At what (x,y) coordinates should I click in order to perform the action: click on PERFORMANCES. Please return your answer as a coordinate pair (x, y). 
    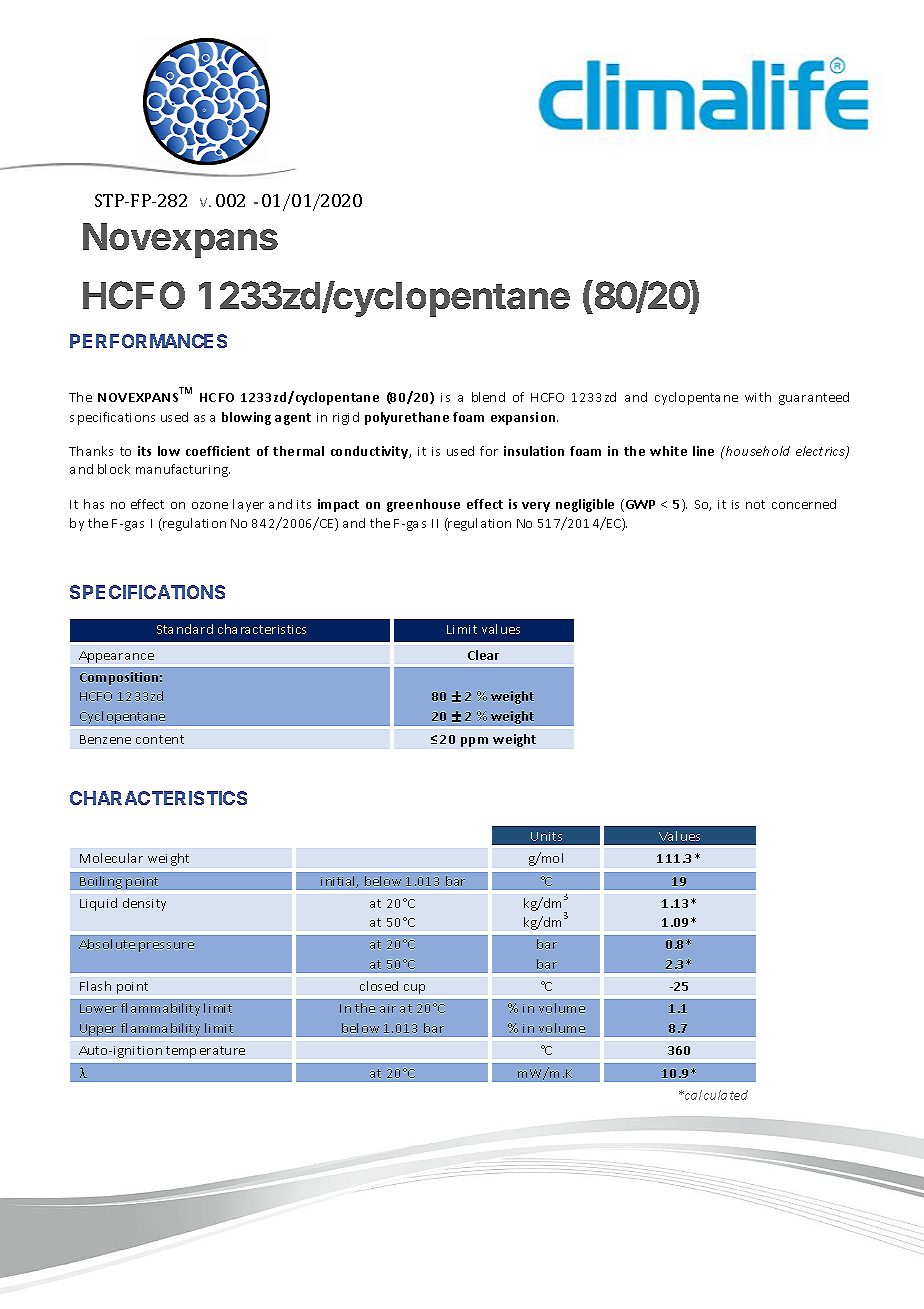
    Looking at the image, I should click on (148, 341).
